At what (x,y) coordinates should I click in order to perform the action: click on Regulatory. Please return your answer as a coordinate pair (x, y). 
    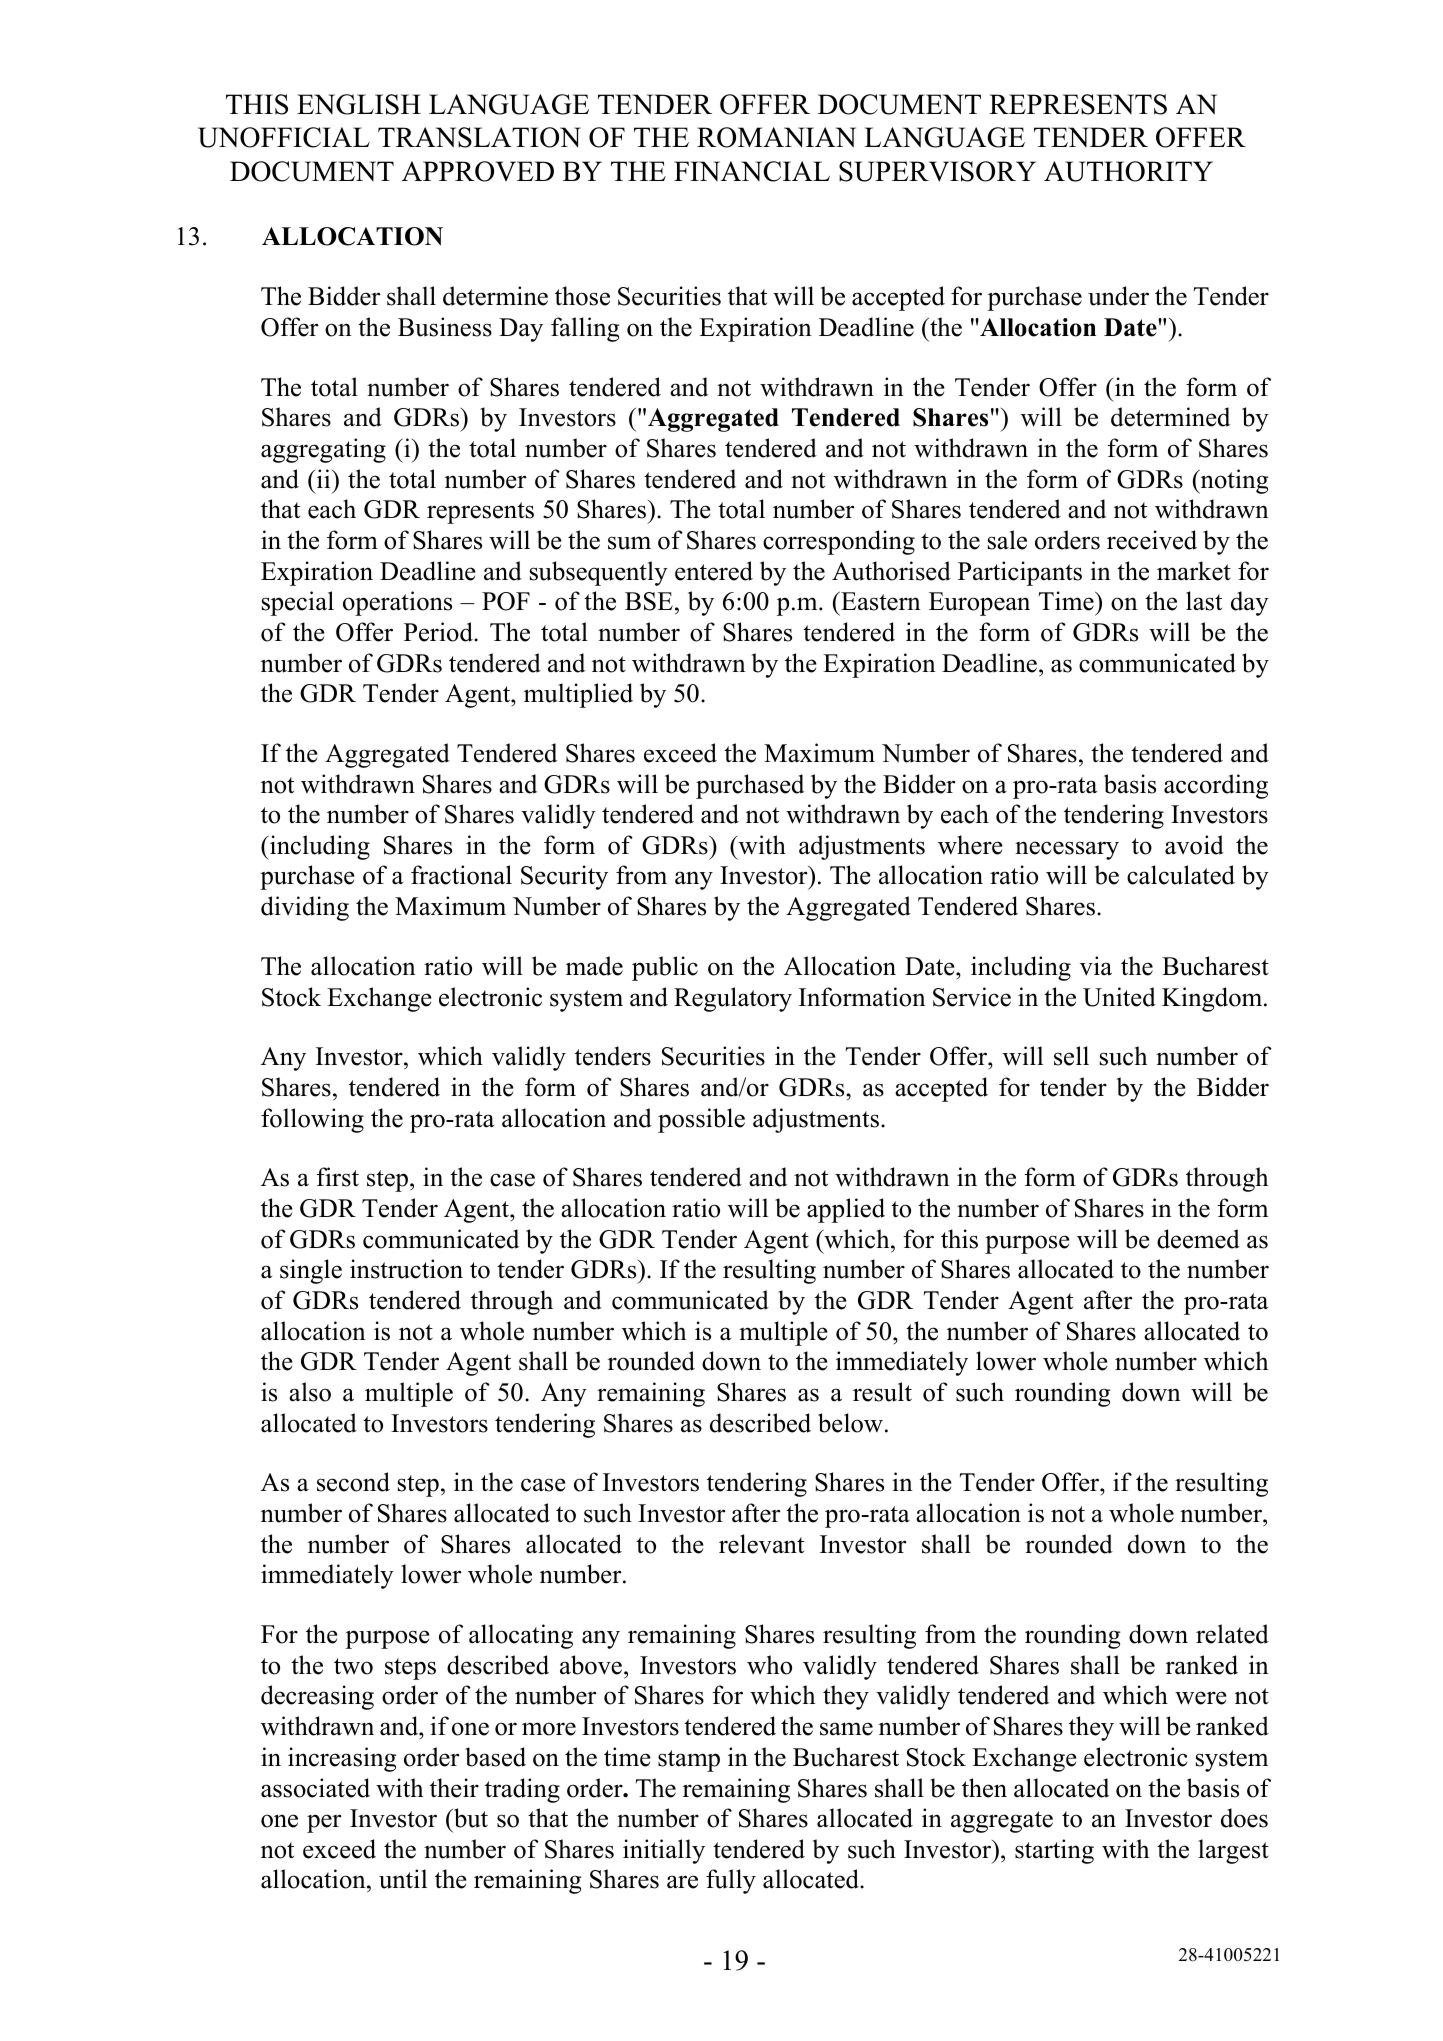
    Looking at the image, I should click on (733, 999).
